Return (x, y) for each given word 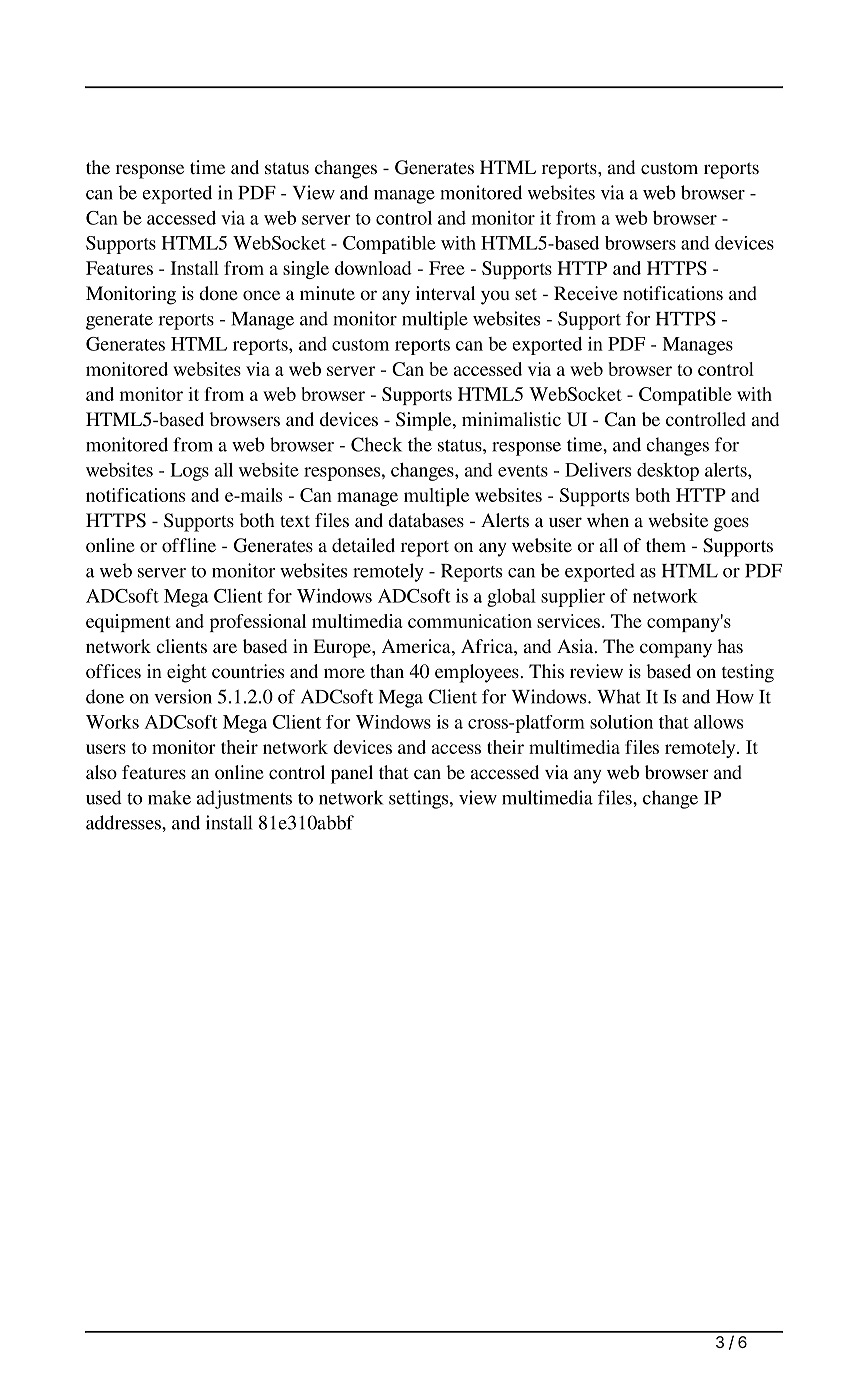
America (417, 647)
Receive (586, 293)
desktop (668, 472)
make (169, 797)
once (261, 295)
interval (445, 293)
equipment (128, 623)
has (730, 646)
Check (376, 444)
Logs (189, 472)
